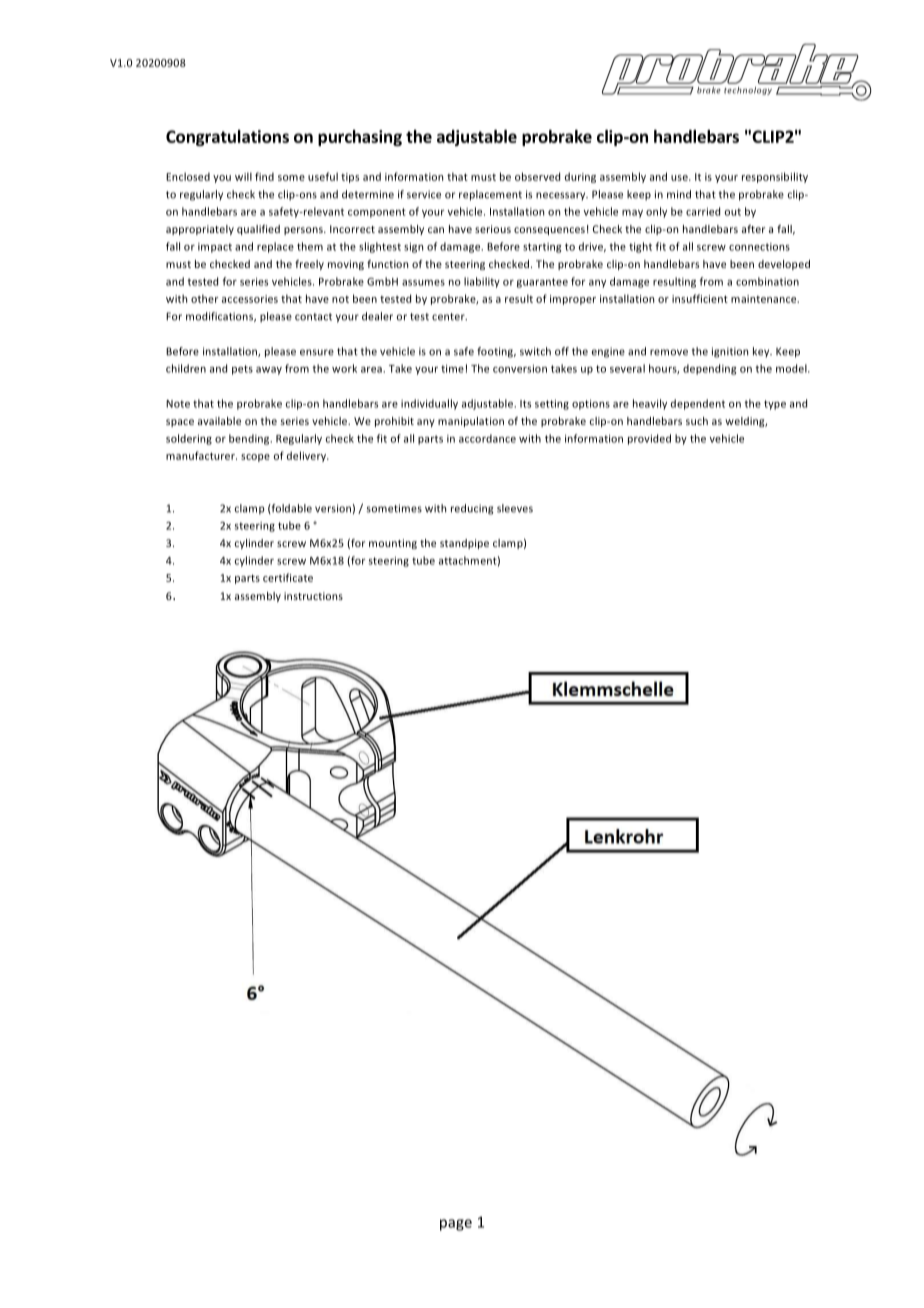 Image resolution: width=924 pixels, height=1308 pixels. Describe the element at coordinates (456, 1225) in the screenshot. I see `page` at that location.
